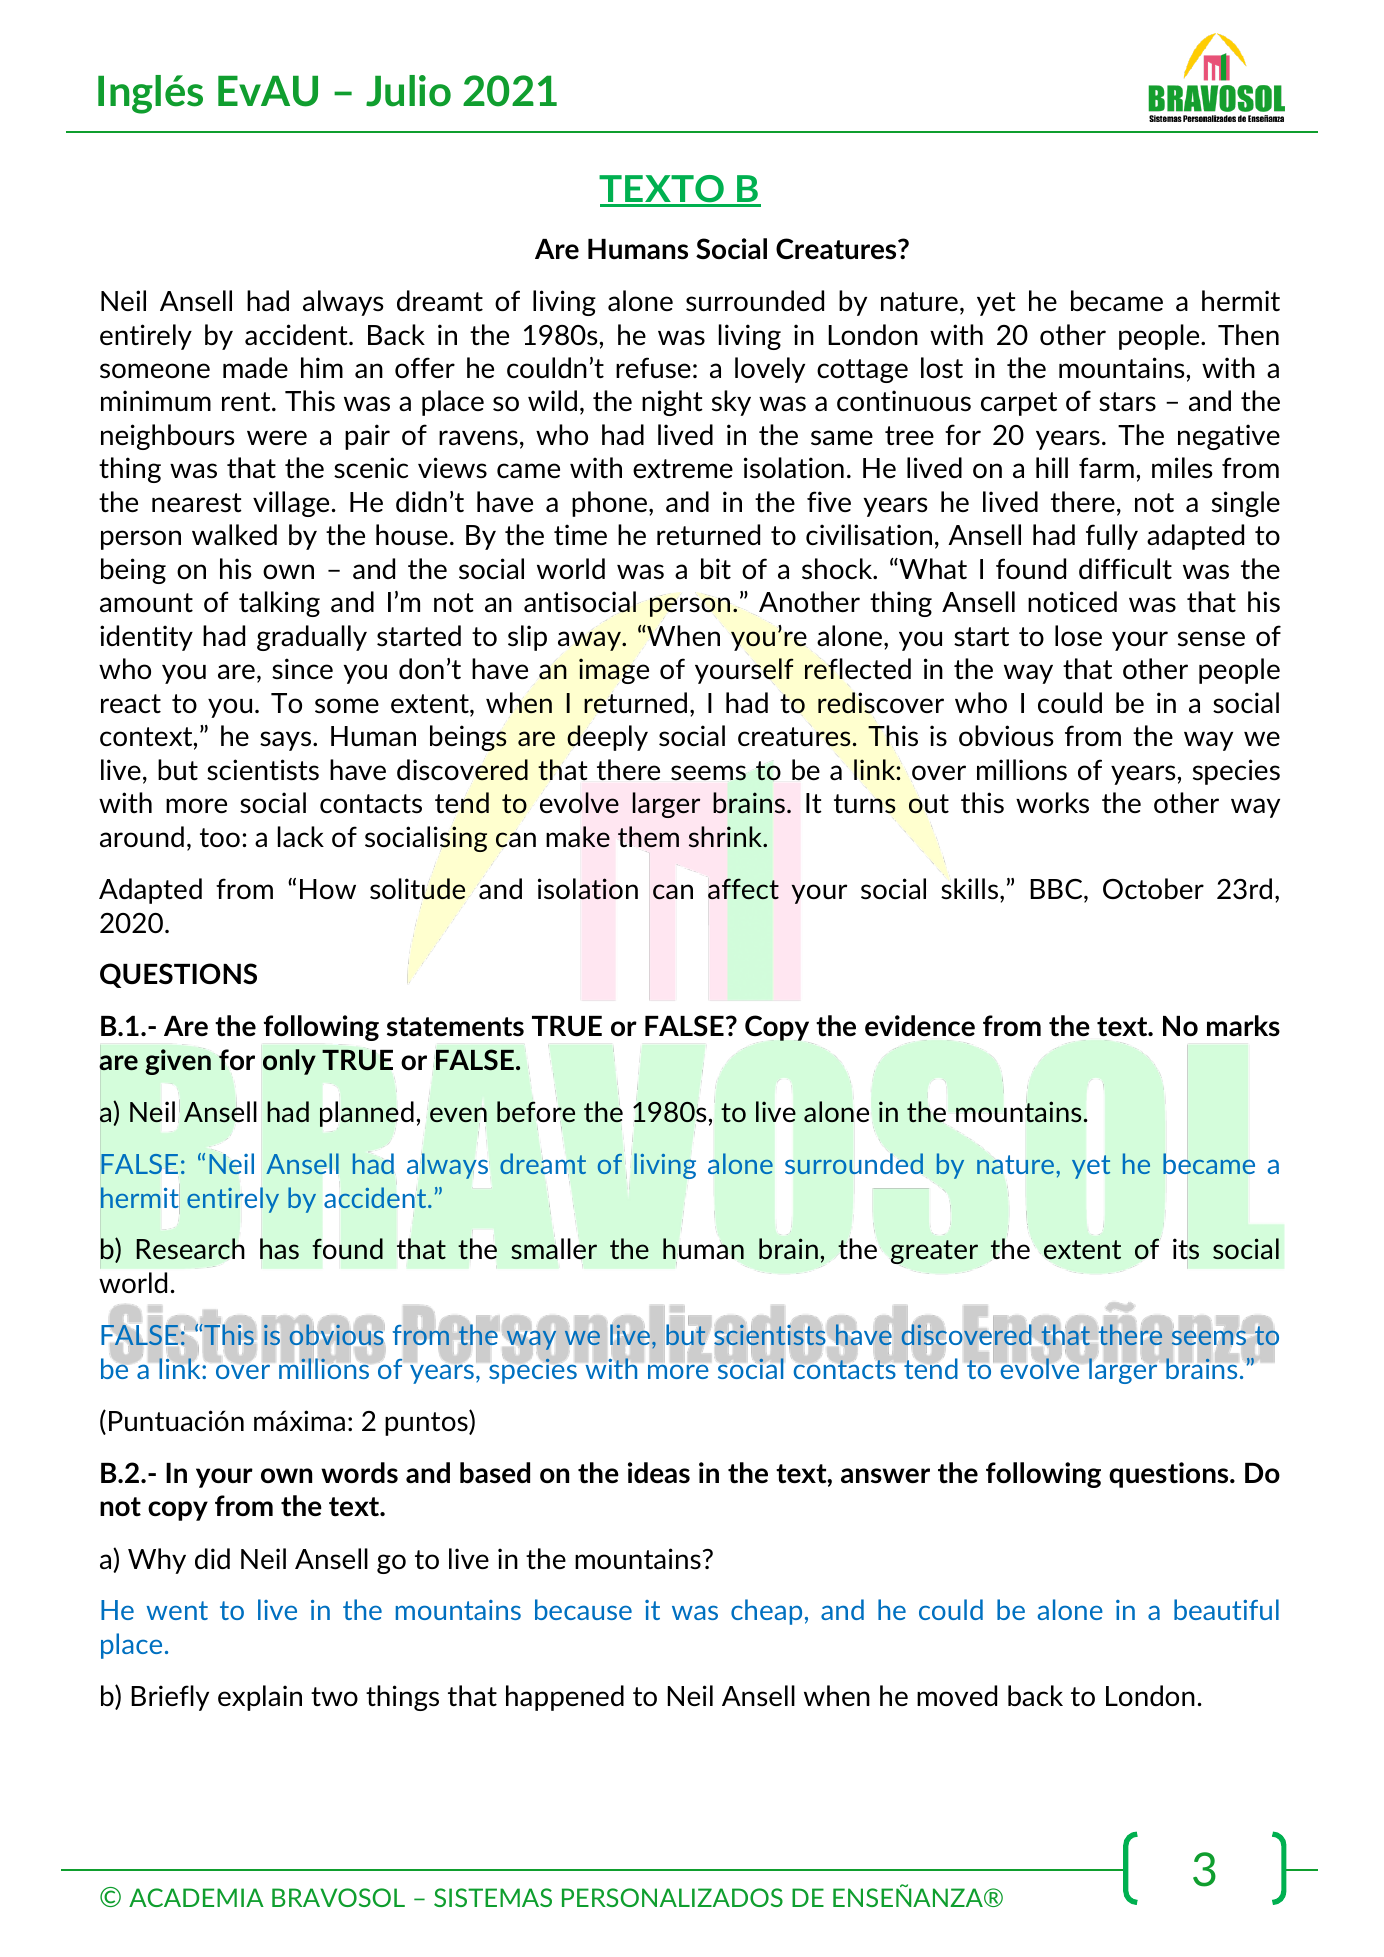 This screenshot has width=1384, height=1957. What do you see at coordinates (653, 368) in the screenshot?
I see `refuse` at bounding box center [653, 368].
